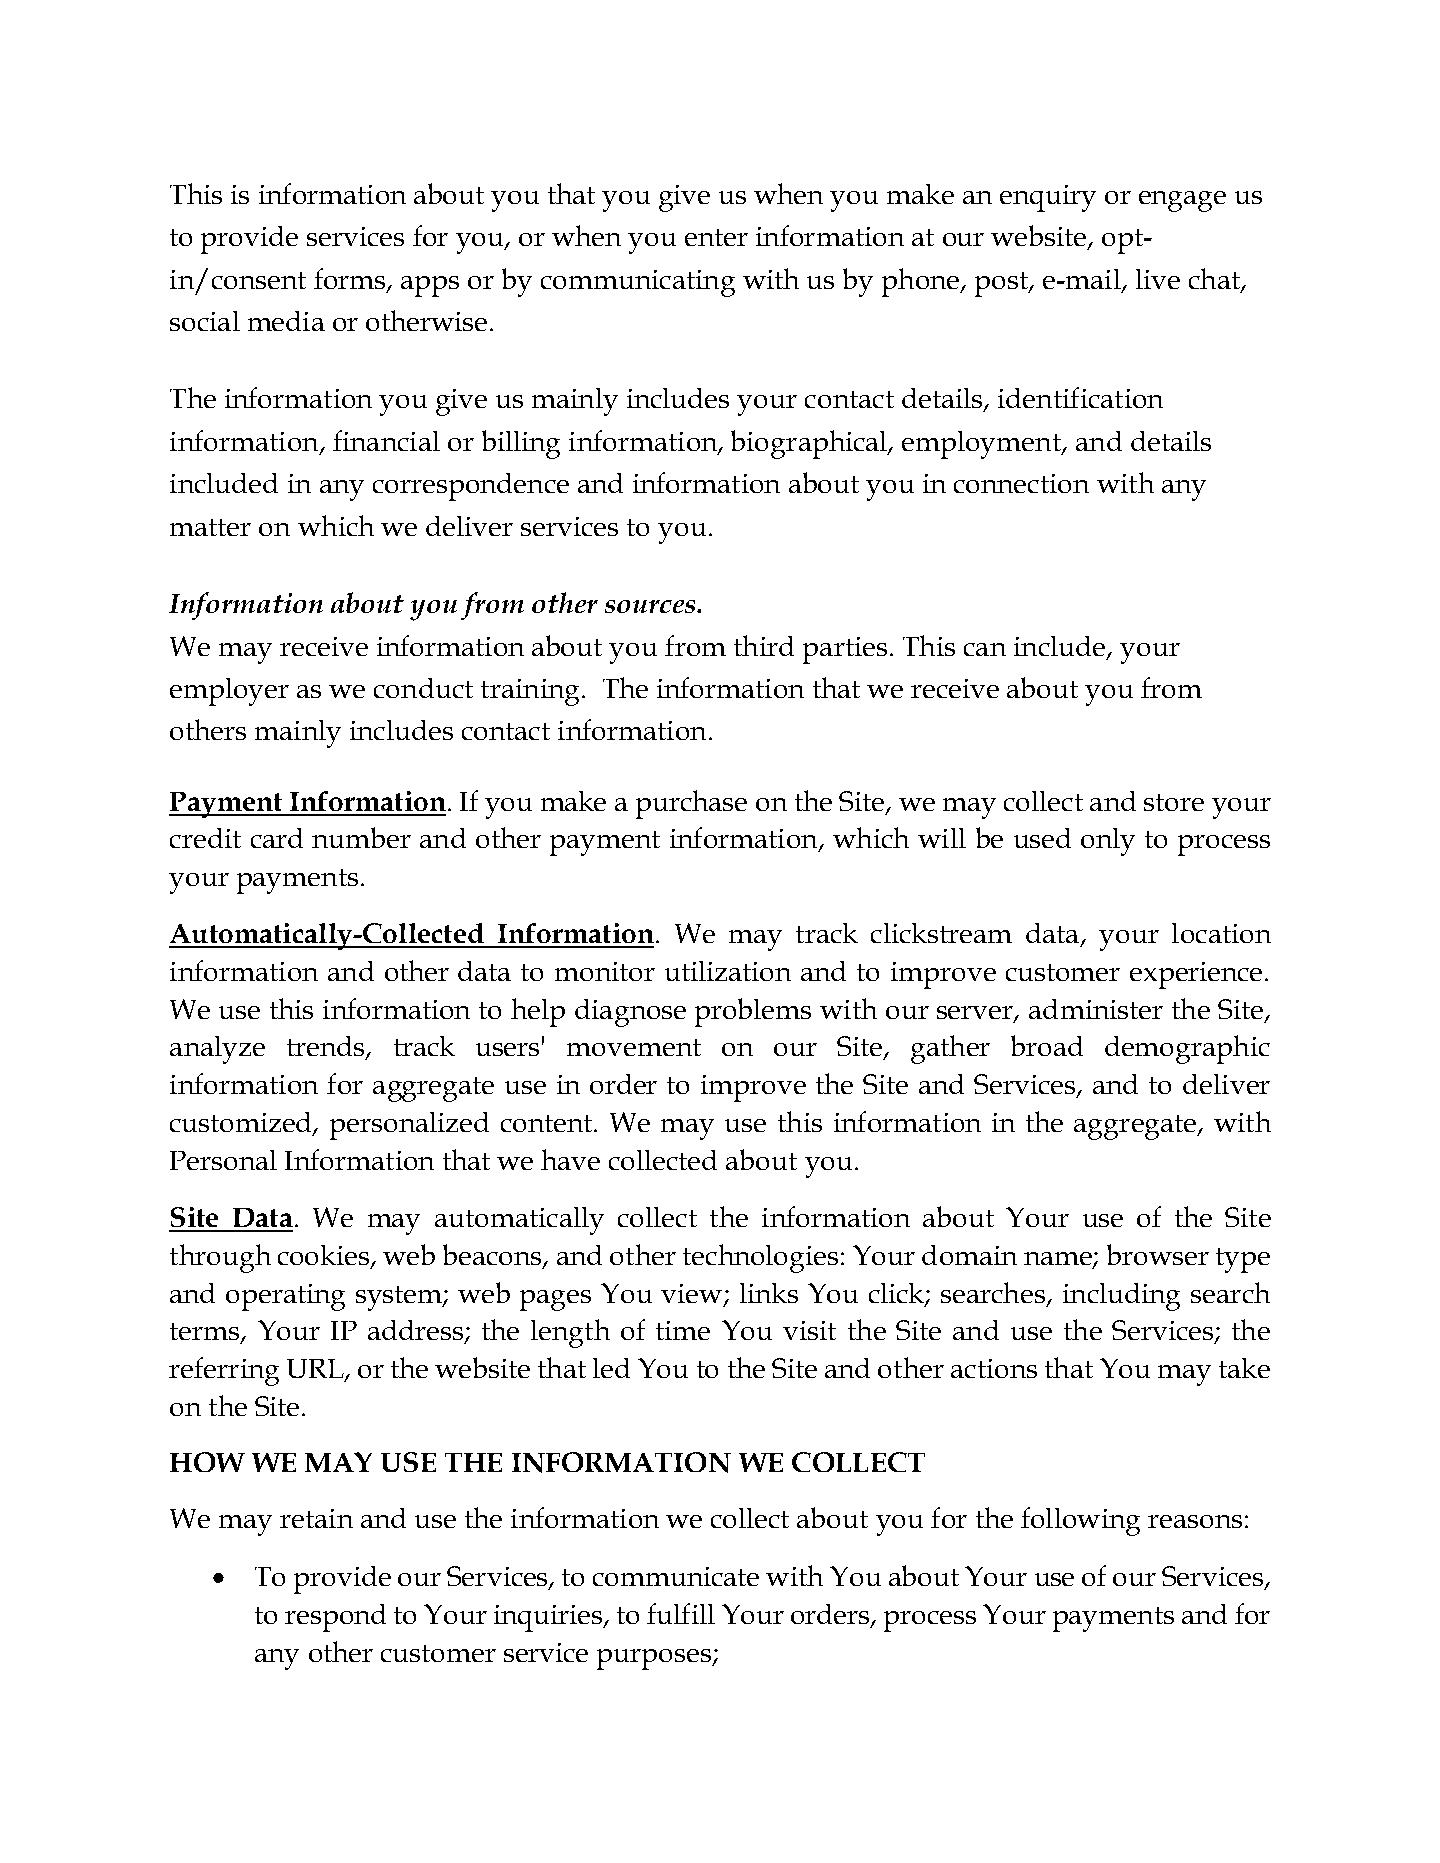 The height and width of the screenshot is (1863, 1440). What do you see at coordinates (716, 237) in the screenshot?
I see `enter` at bounding box center [716, 237].
